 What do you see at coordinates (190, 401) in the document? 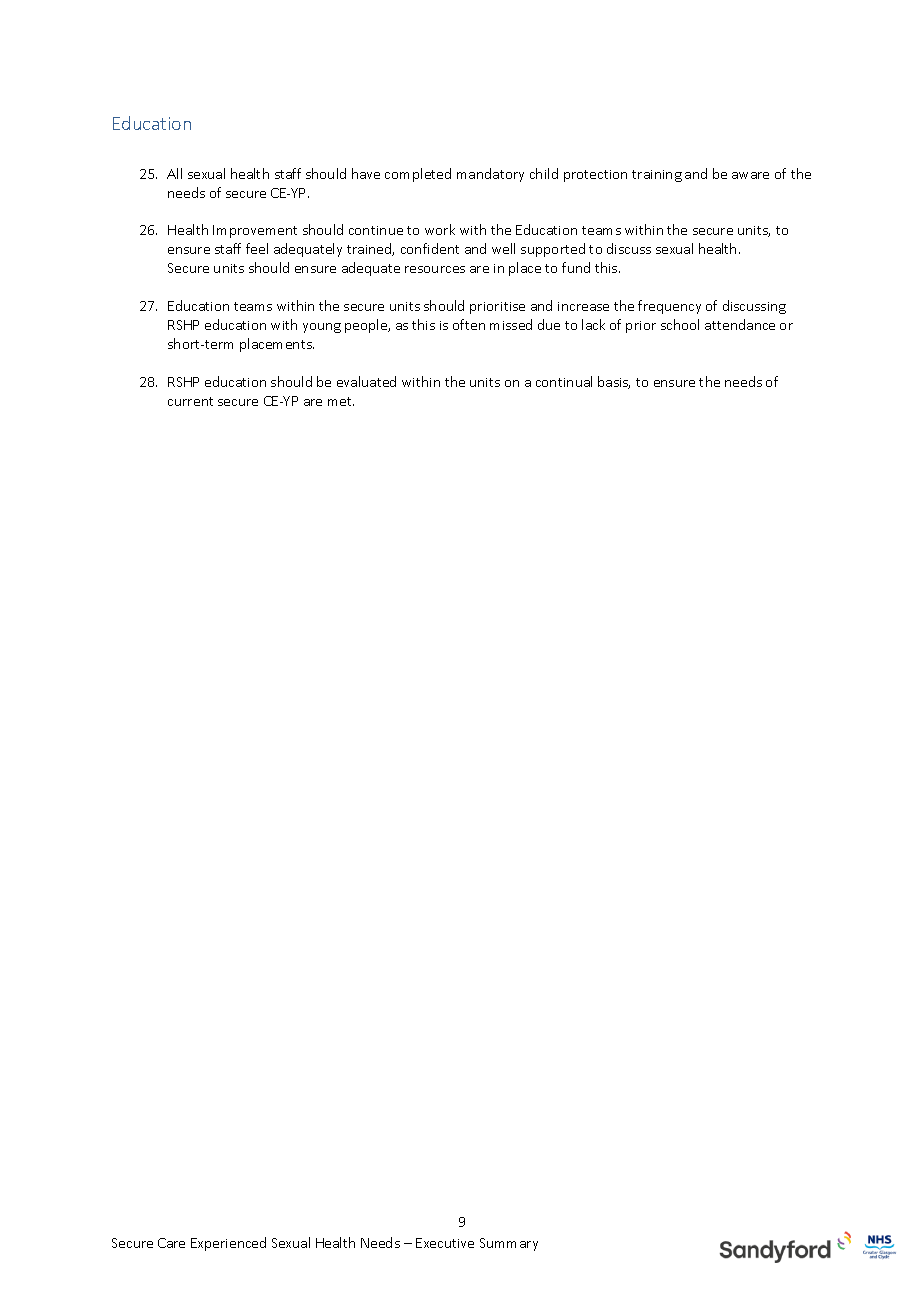
I see `current` at bounding box center [190, 401].
